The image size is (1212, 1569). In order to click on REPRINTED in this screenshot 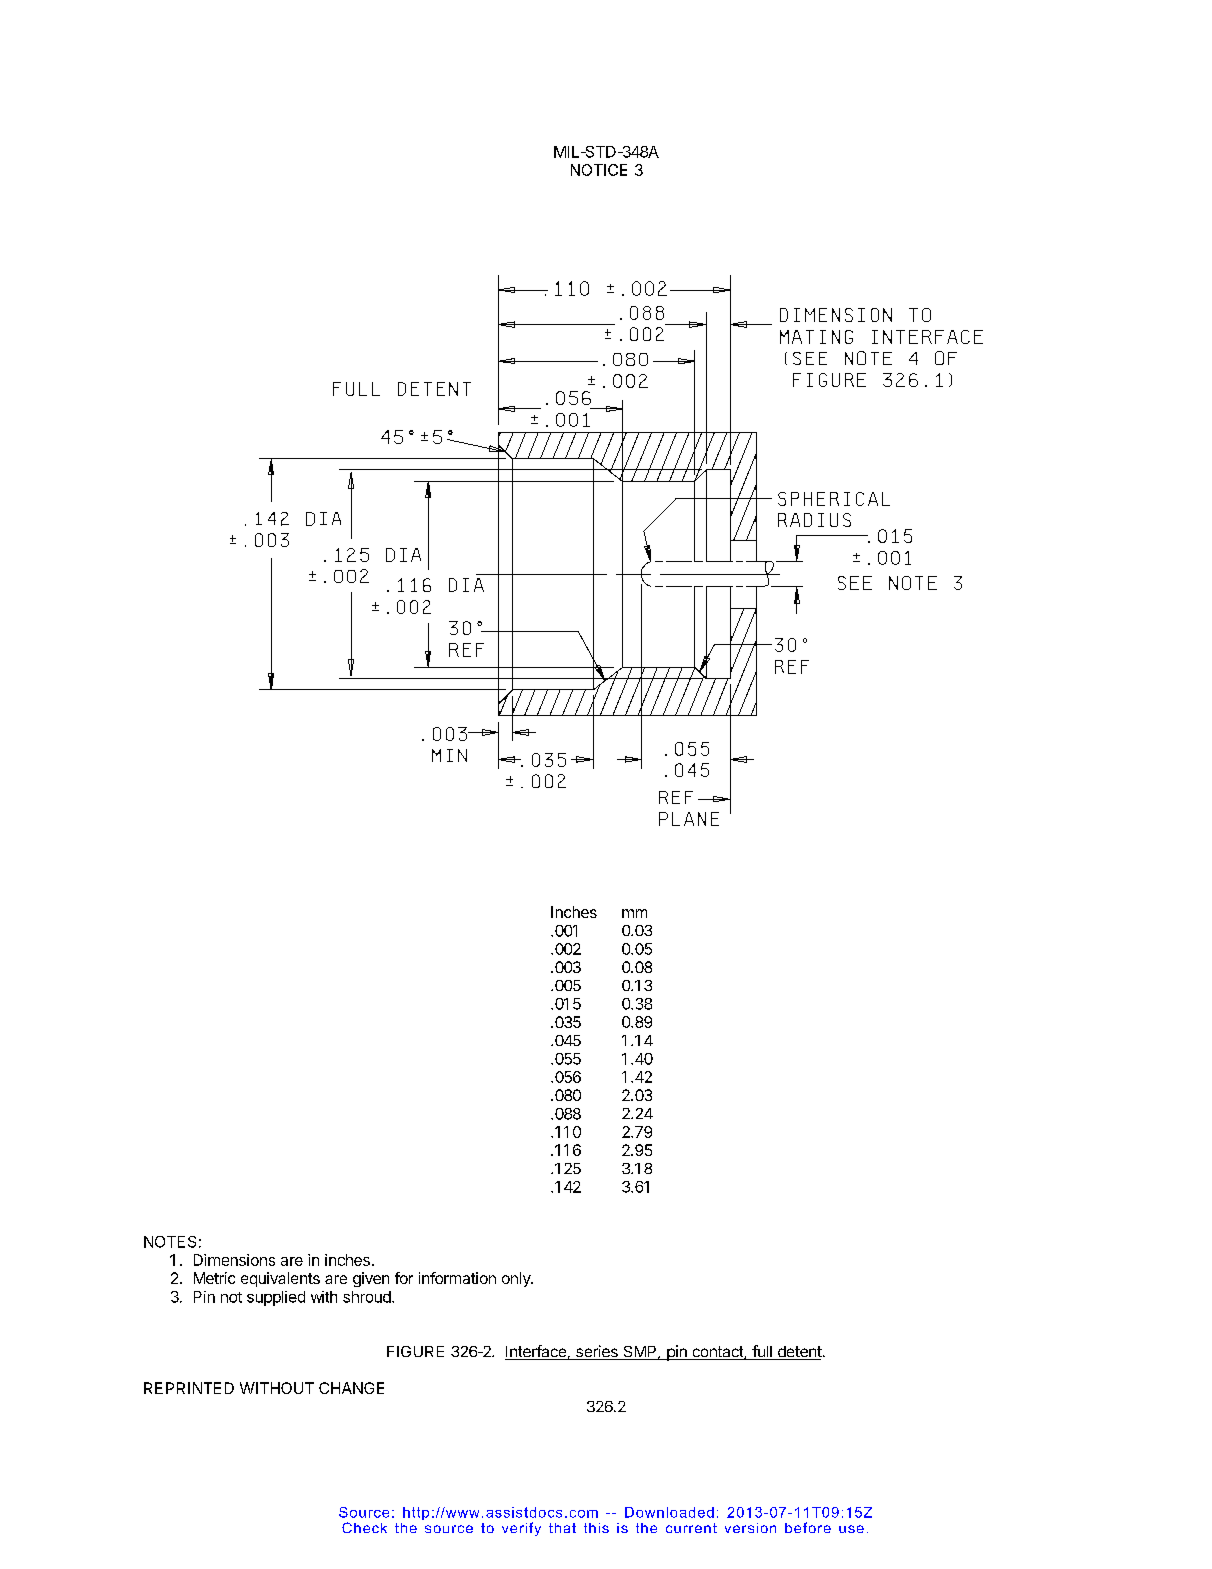, I will do `click(189, 1388)`.
